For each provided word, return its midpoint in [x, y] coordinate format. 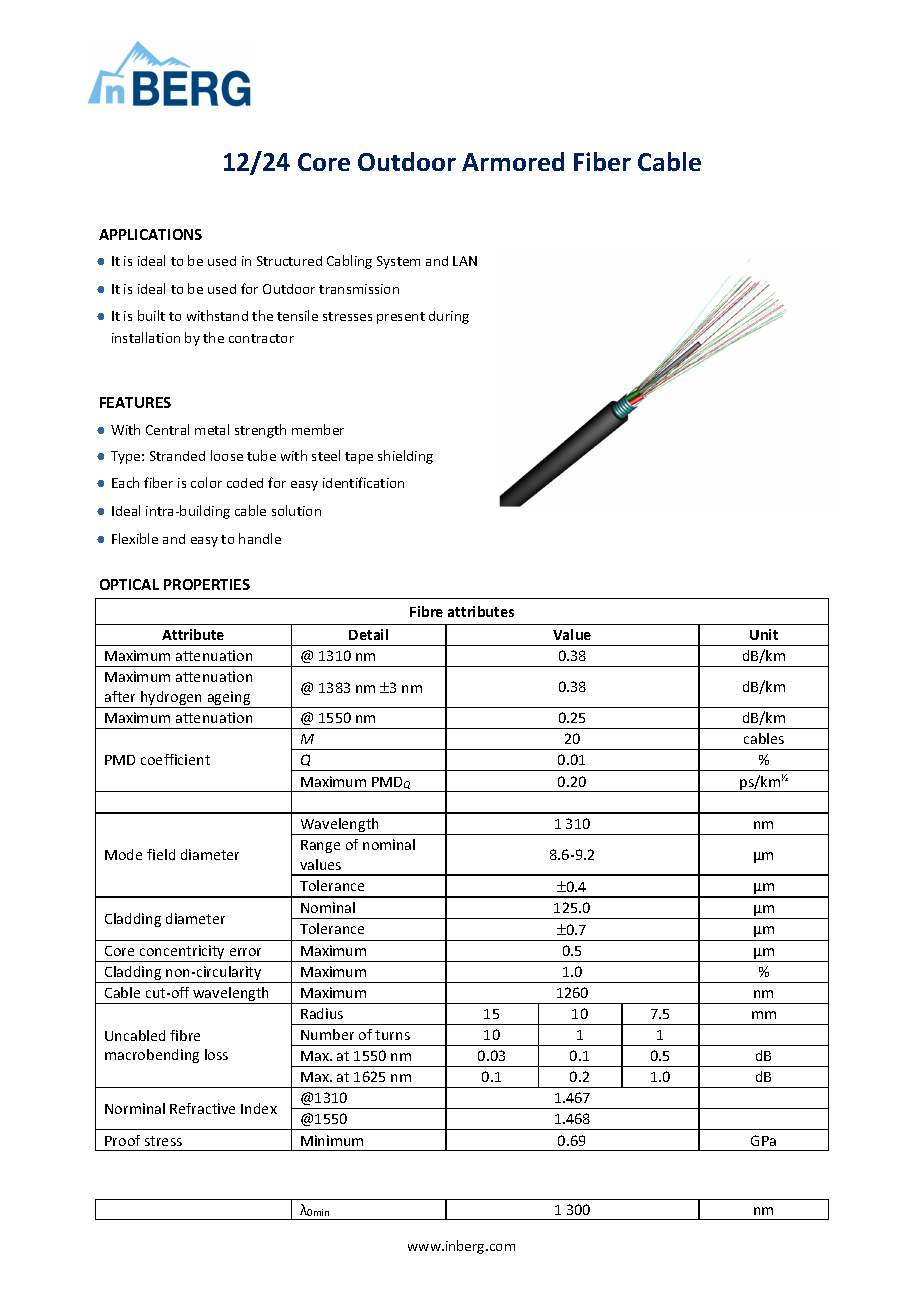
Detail [368, 634]
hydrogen [172, 699]
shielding [405, 457]
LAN [465, 261]
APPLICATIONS [150, 234]
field [161, 854]
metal [212, 429]
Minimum [332, 1140]
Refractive [202, 1108]
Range [320, 846]
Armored [513, 161]
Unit [764, 634]
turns [392, 1035]
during [449, 317]
